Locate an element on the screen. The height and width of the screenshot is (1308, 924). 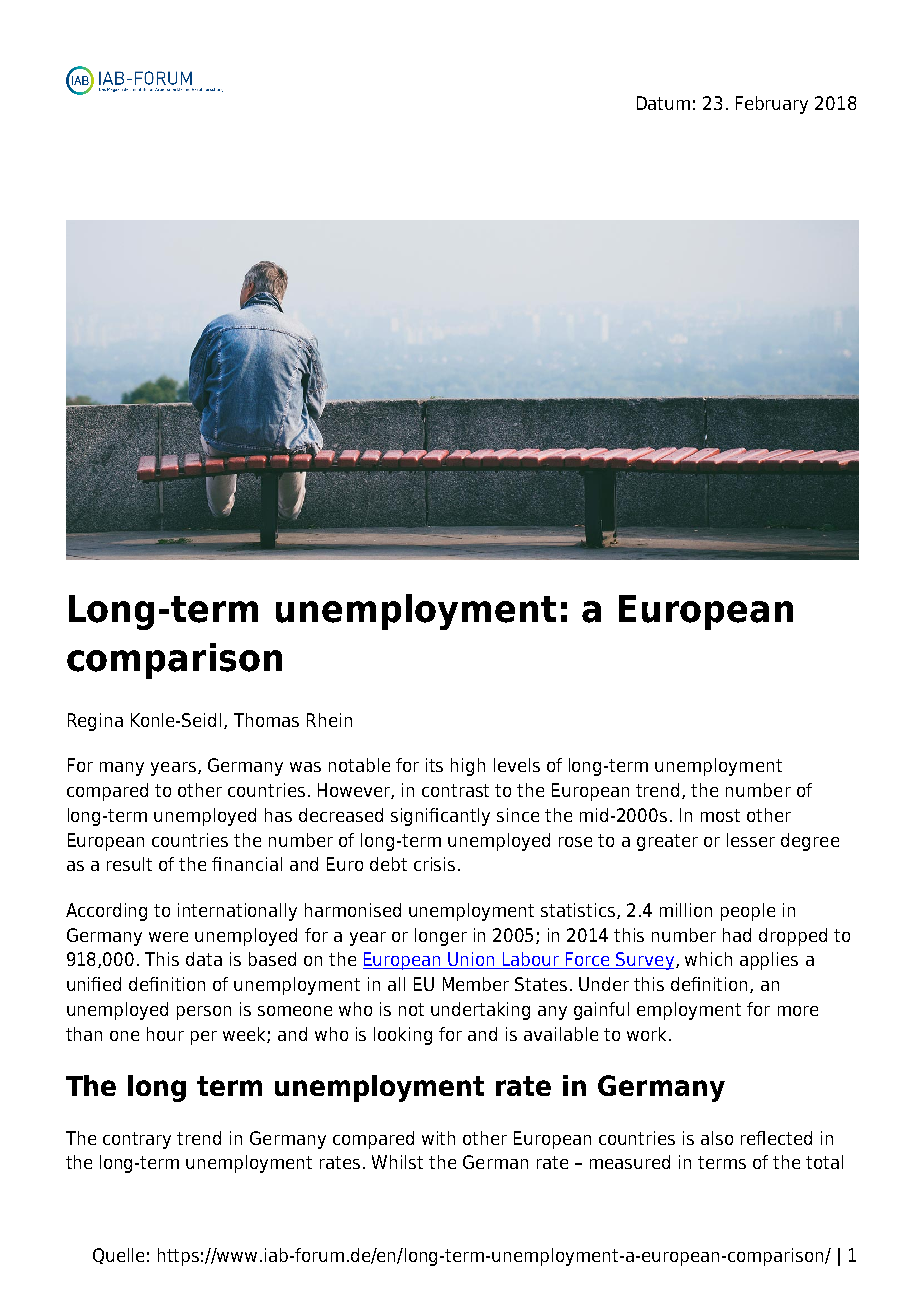
Regina is located at coordinates (95, 722).
